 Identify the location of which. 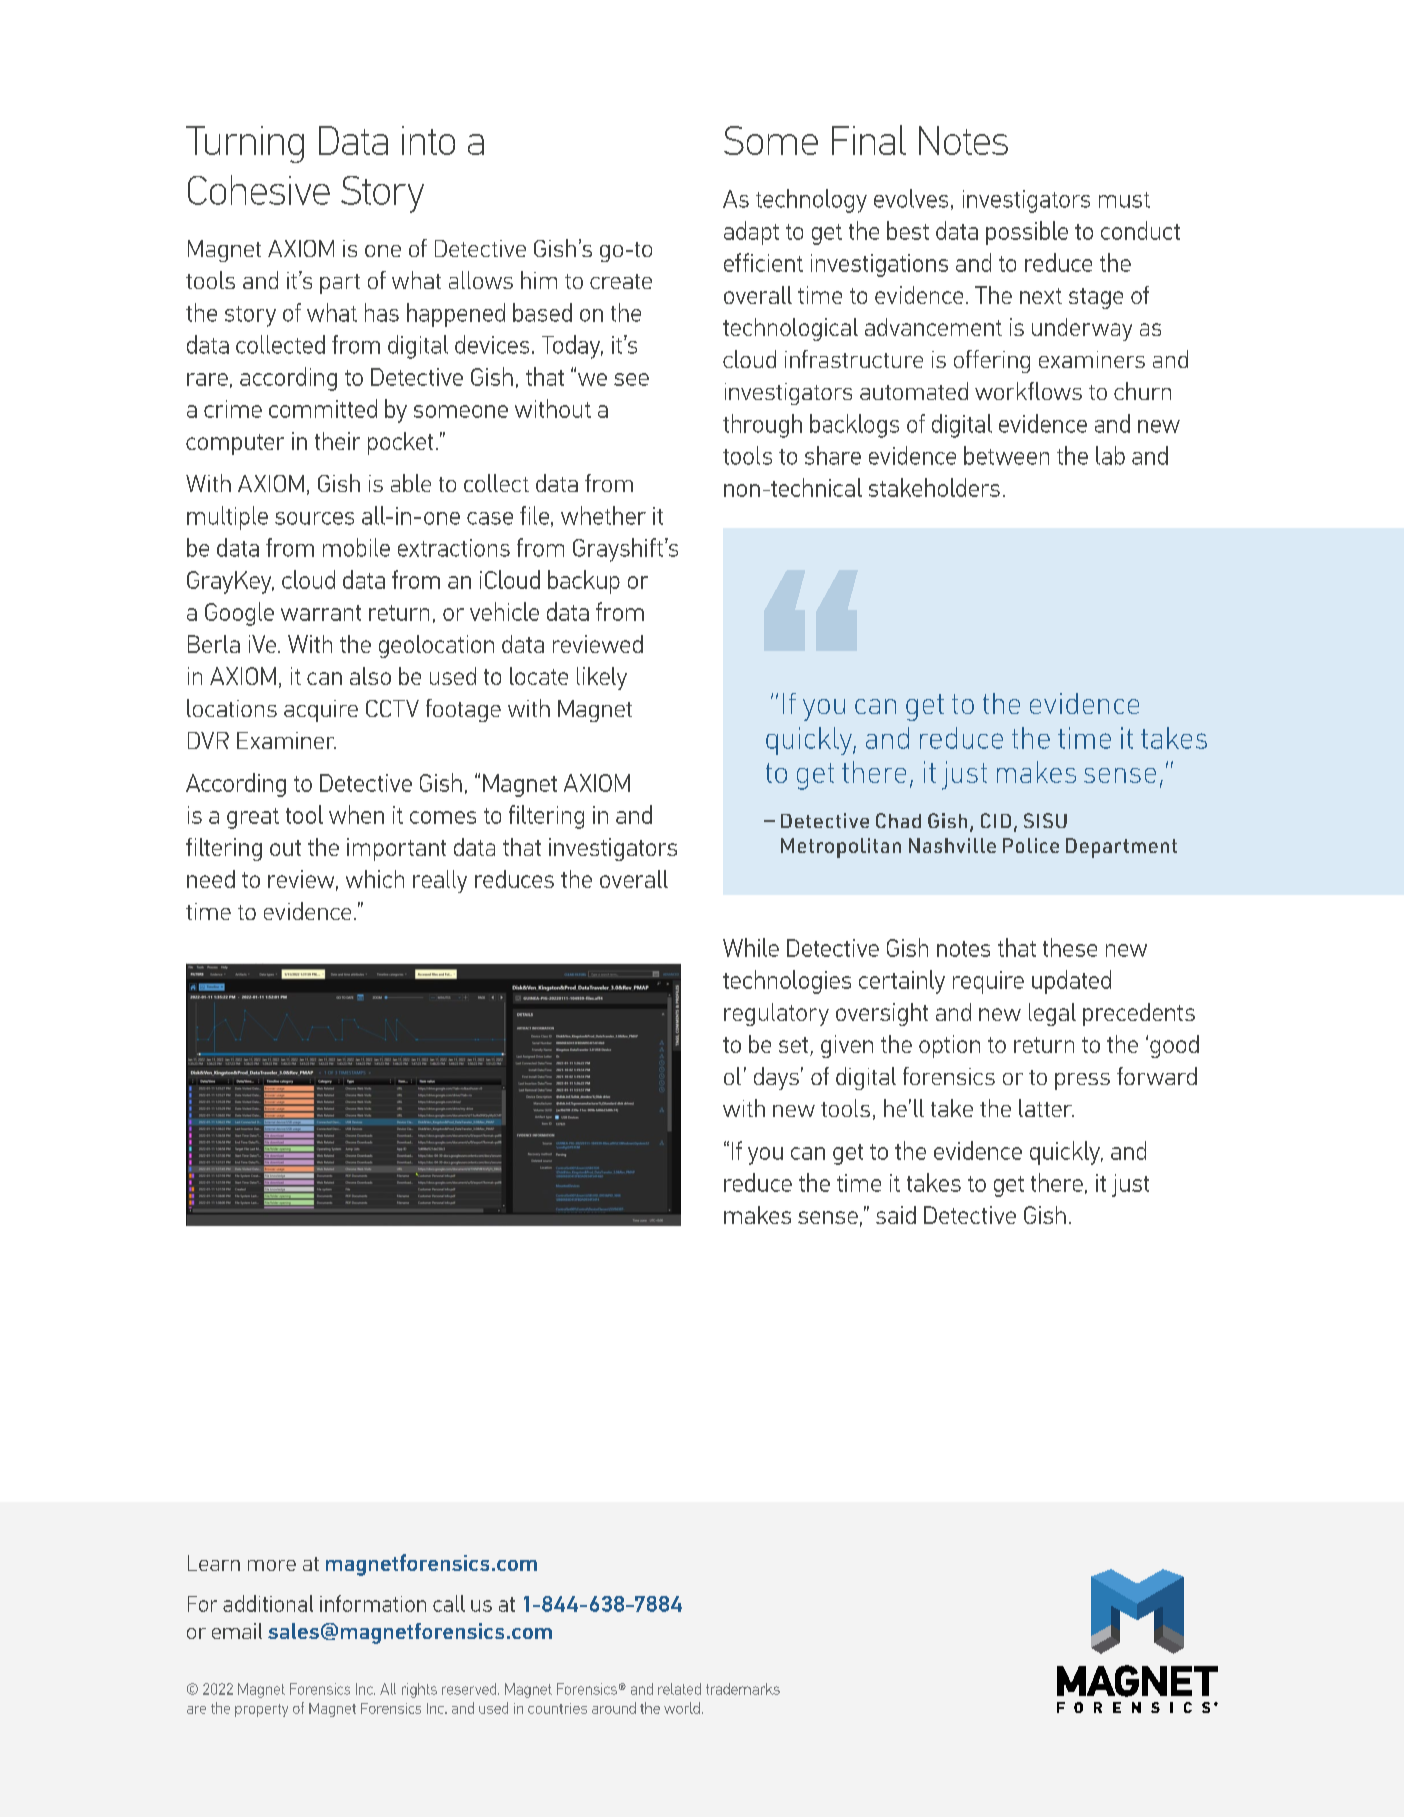
(375, 879).
